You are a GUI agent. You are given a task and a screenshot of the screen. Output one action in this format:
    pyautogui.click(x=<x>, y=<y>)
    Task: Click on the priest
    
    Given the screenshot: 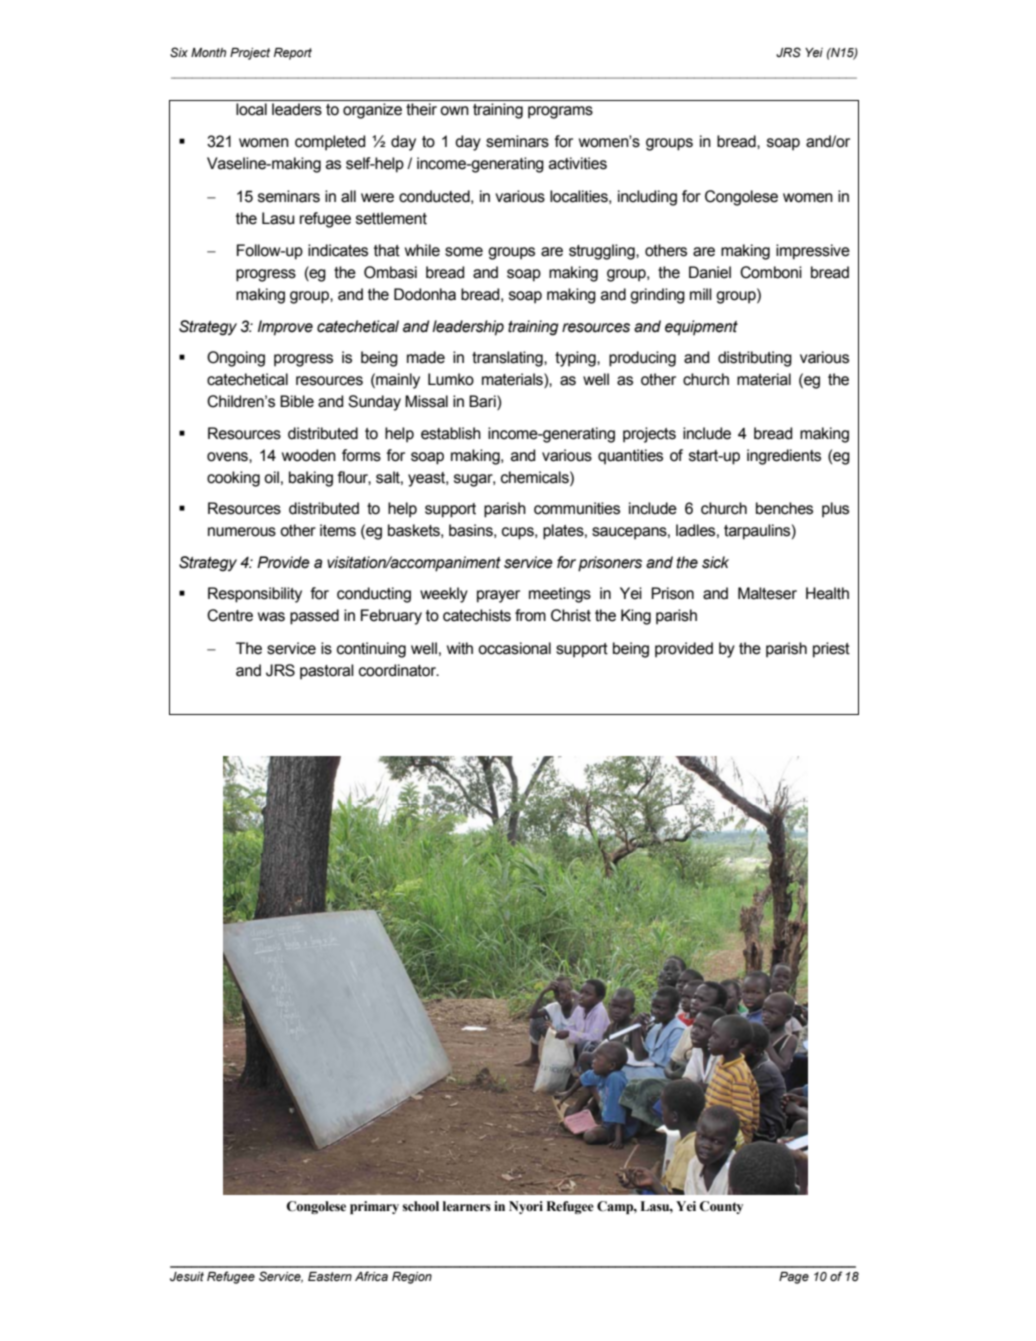 What is the action you would take?
    pyautogui.click(x=831, y=650)
